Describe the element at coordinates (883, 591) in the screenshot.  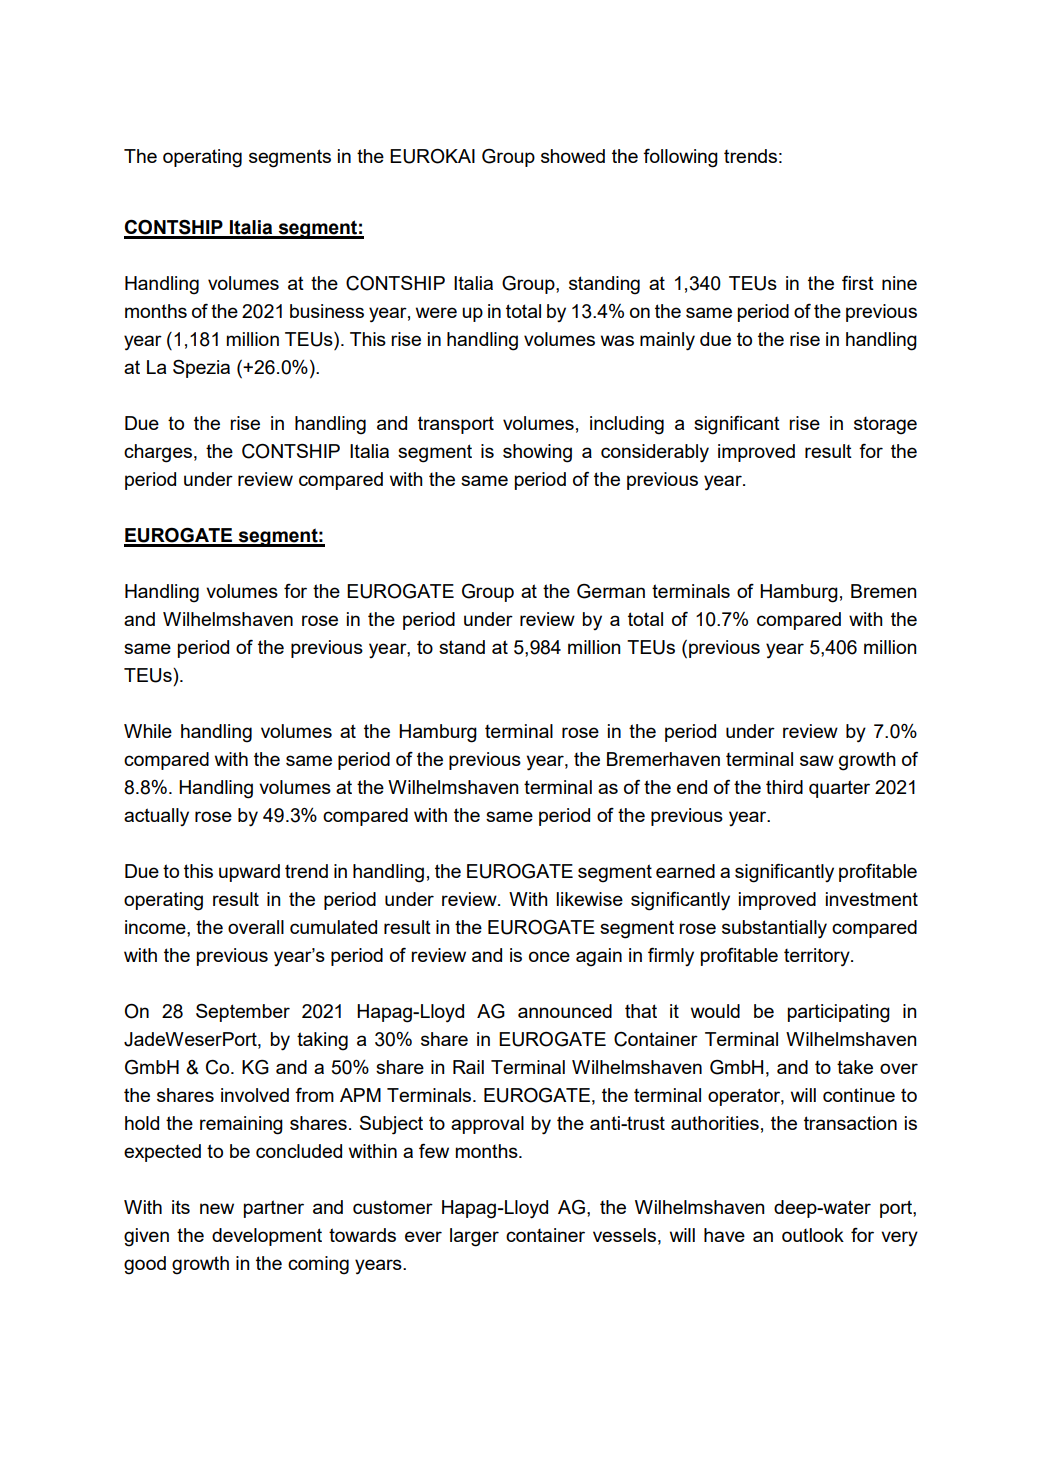
I see `Bremen` at that location.
